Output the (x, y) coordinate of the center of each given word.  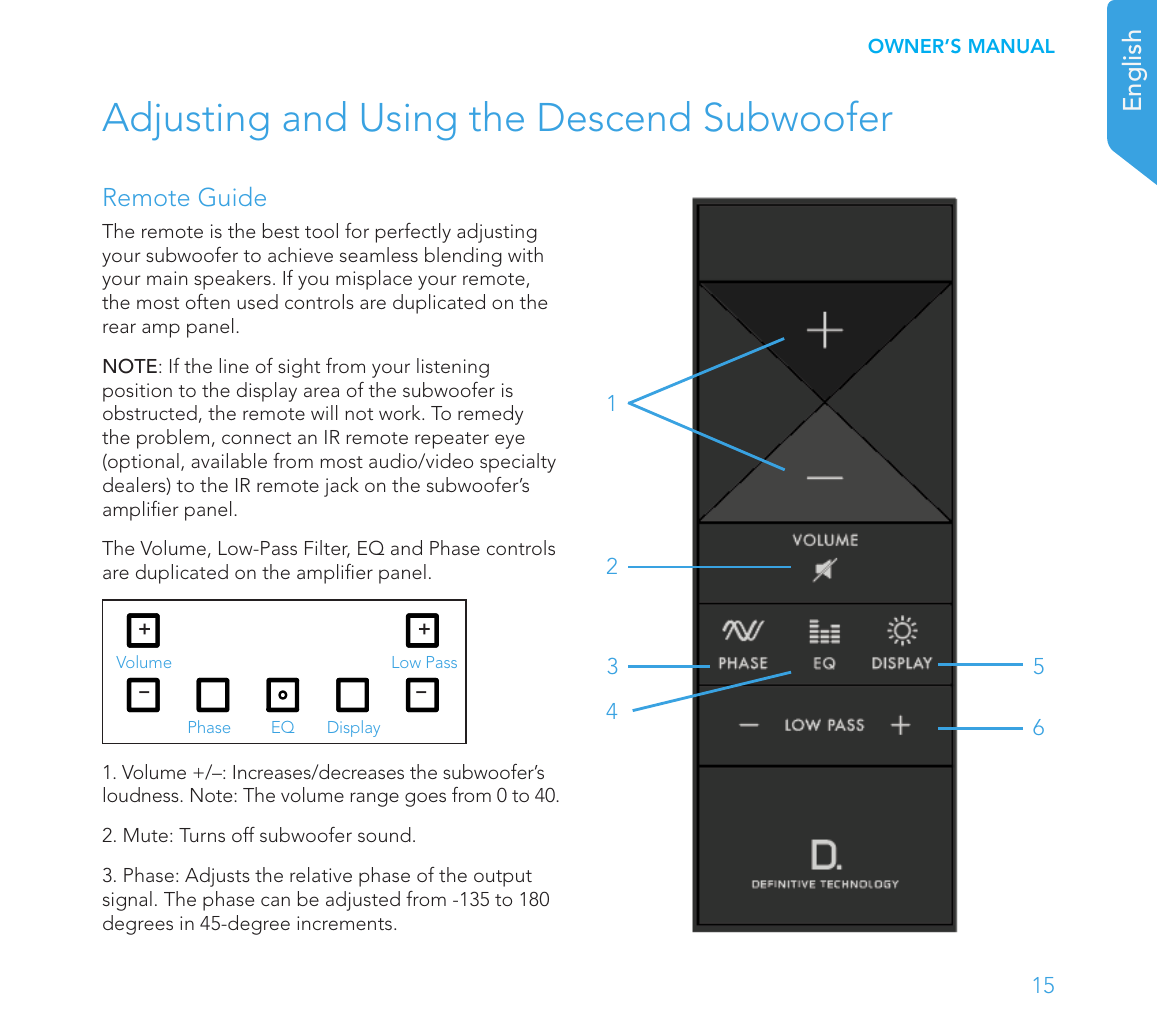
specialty (518, 463)
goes (425, 799)
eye (510, 441)
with (525, 254)
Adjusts (217, 877)
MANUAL (1012, 46)
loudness (142, 794)
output (503, 878)
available (229, 460)
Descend (614, 116)
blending (463, 257)
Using (409, 122)
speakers (232, 280)
